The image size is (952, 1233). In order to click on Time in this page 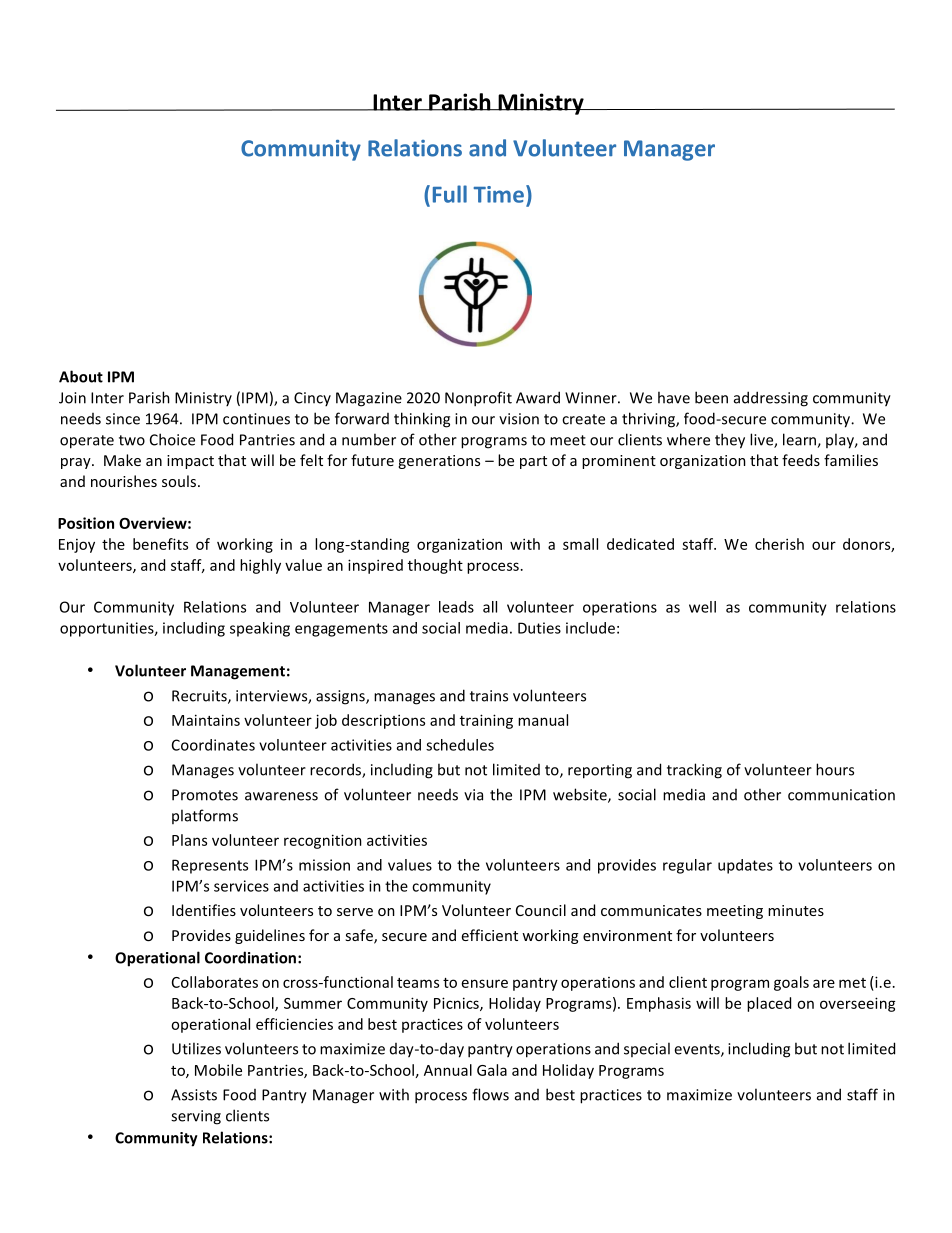, I will do `click(499, 194)`.
